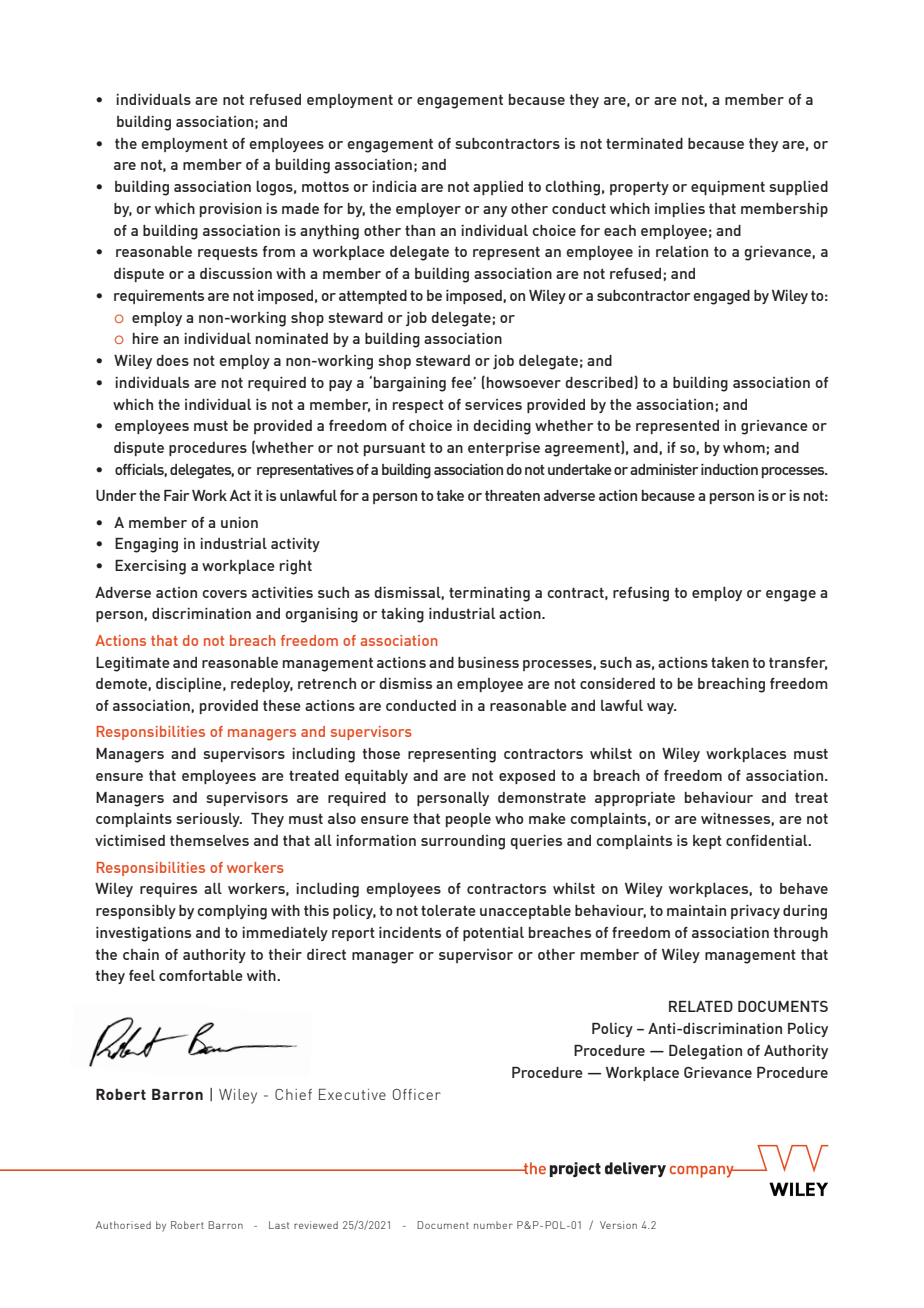 This document has width=924, height=1308. What do you see at coordinates (231, 210) in the document?
I see `provision` at bounding box center [231, 210].
